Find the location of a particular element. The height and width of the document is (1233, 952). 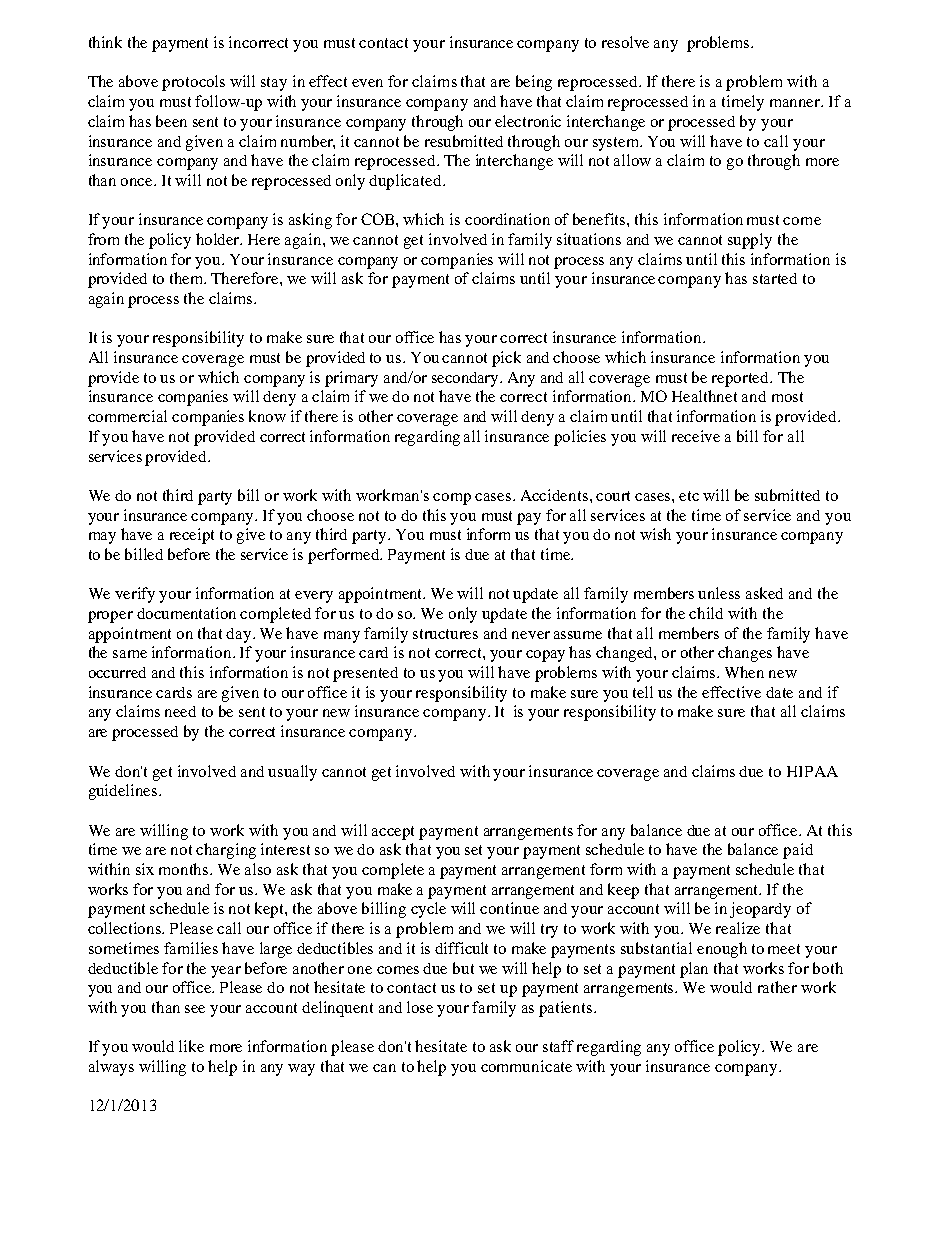

resolve is located at coordinates (625, 42).
